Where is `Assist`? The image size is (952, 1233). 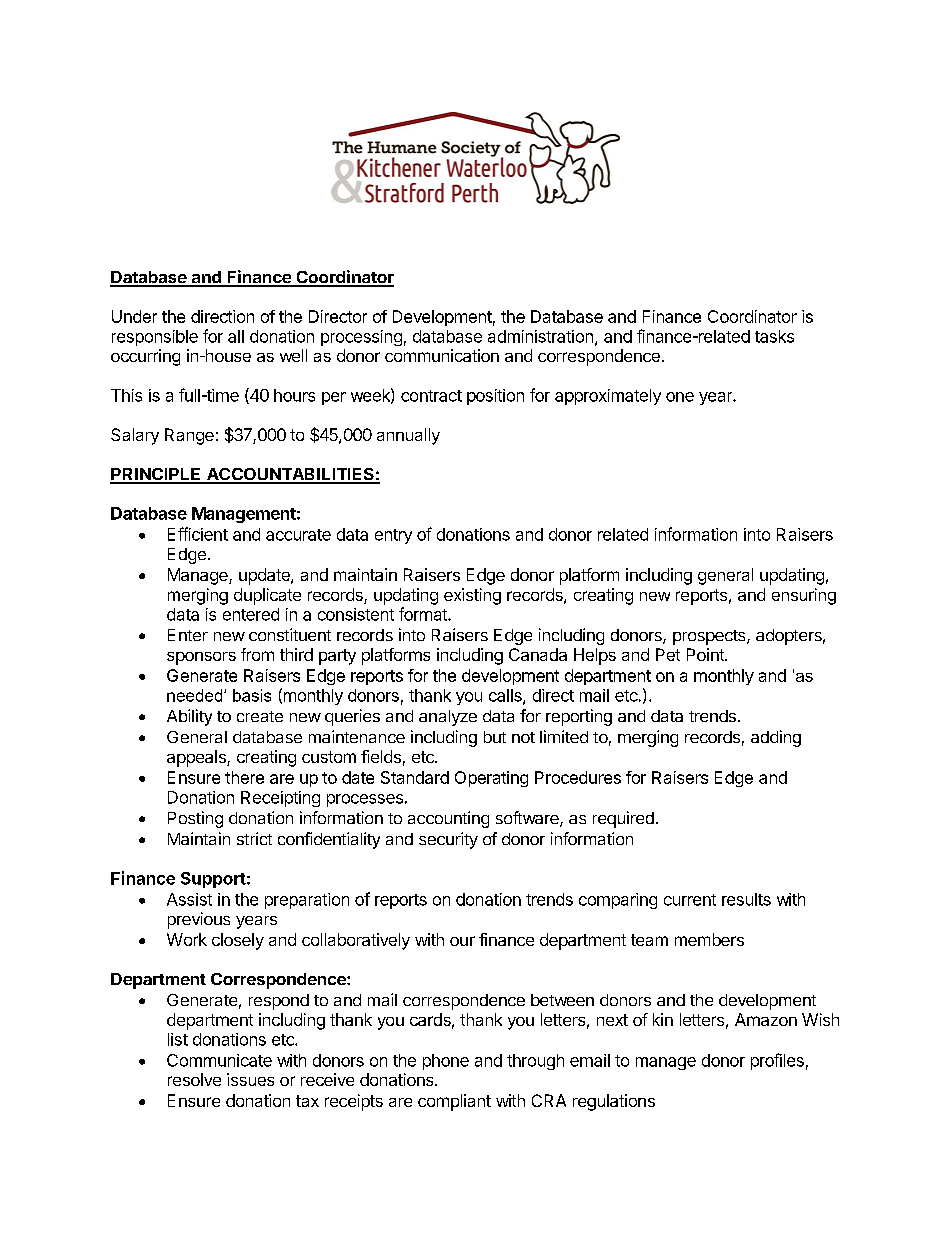 Assist is located at coordinates (189, 899).
